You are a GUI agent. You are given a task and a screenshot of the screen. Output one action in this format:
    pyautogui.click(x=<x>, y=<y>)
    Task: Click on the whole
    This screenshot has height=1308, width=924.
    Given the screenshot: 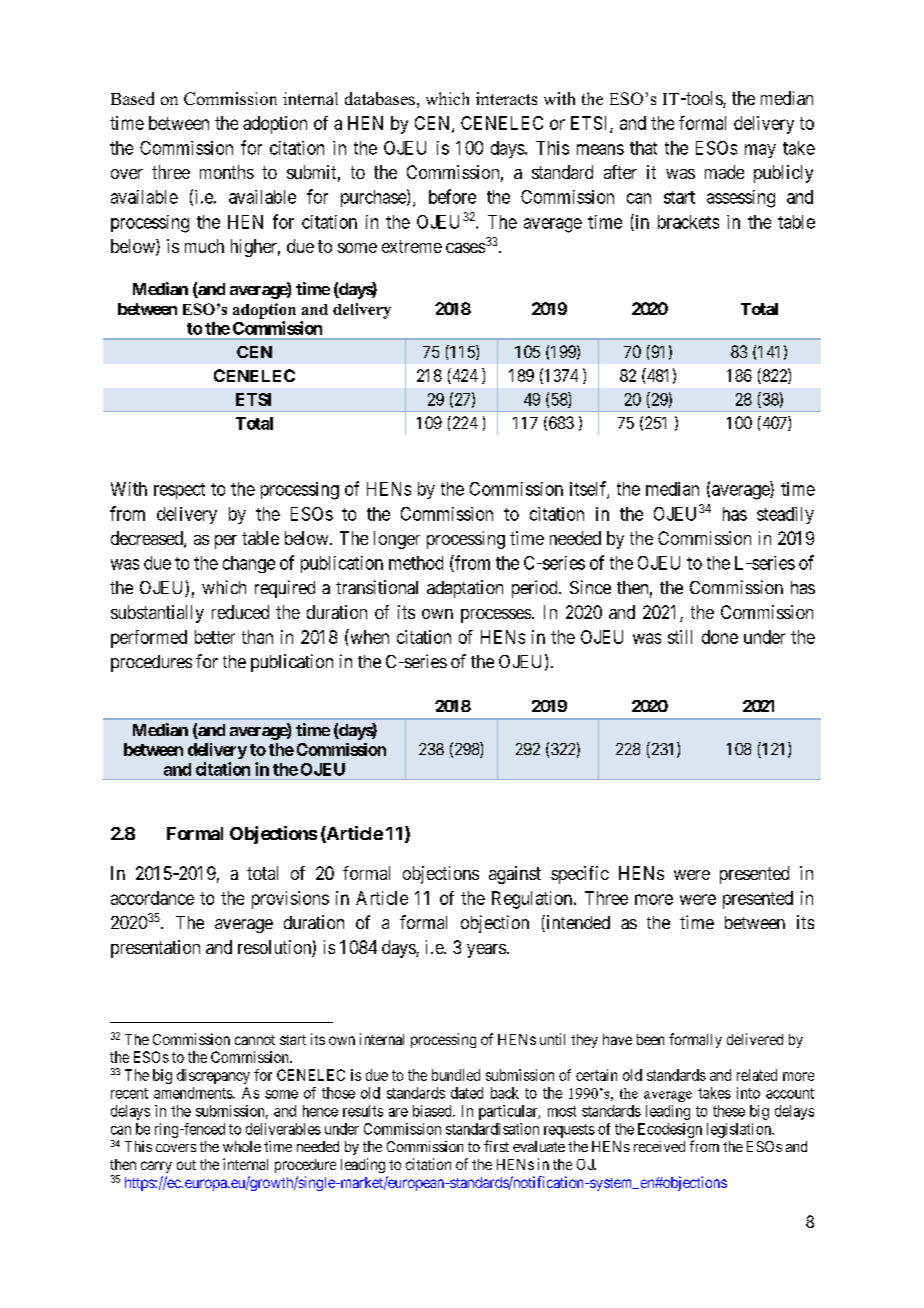 What is the action you would take?
    pyautogui.click(x=242, y=1146)
